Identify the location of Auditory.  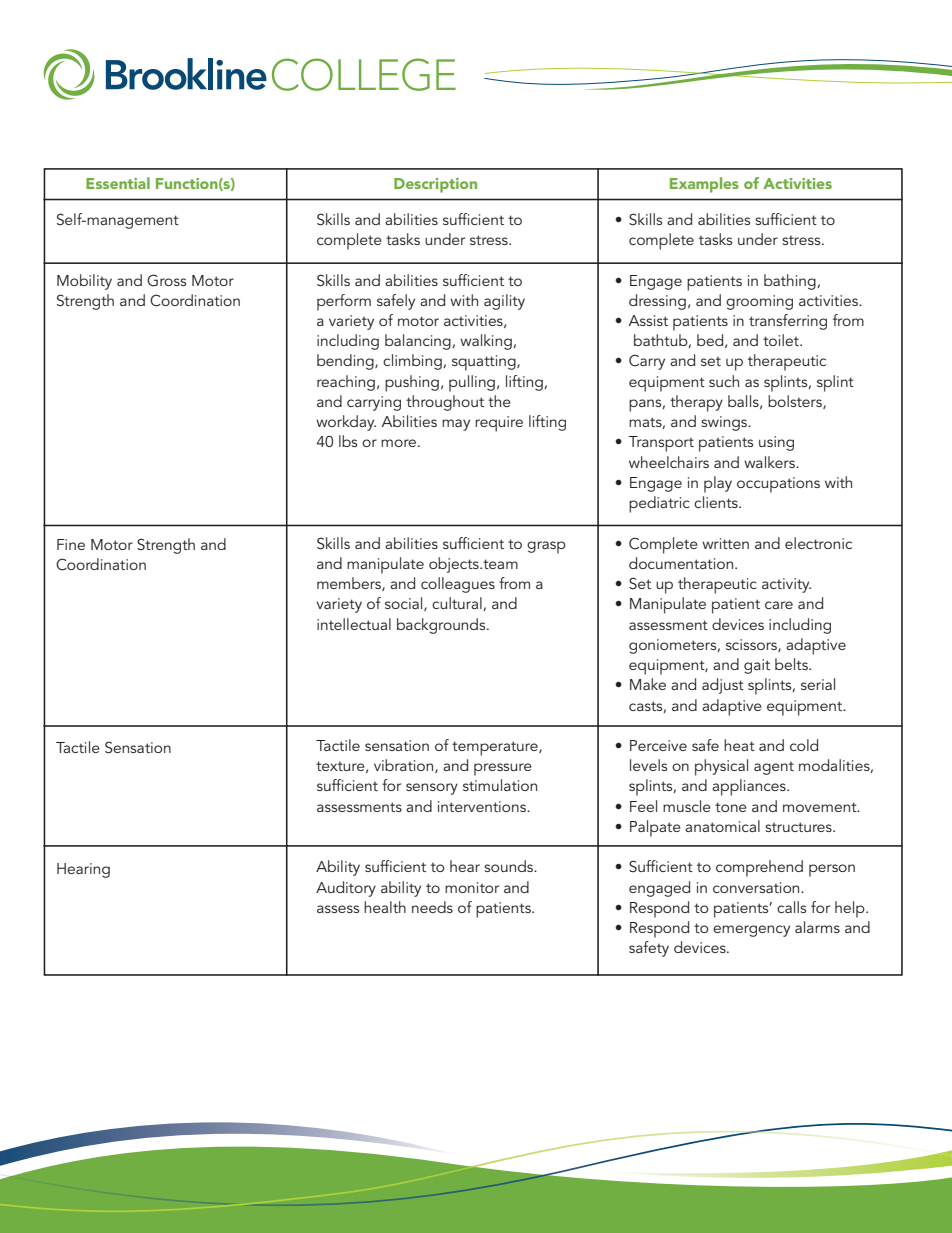
(346, 889).
